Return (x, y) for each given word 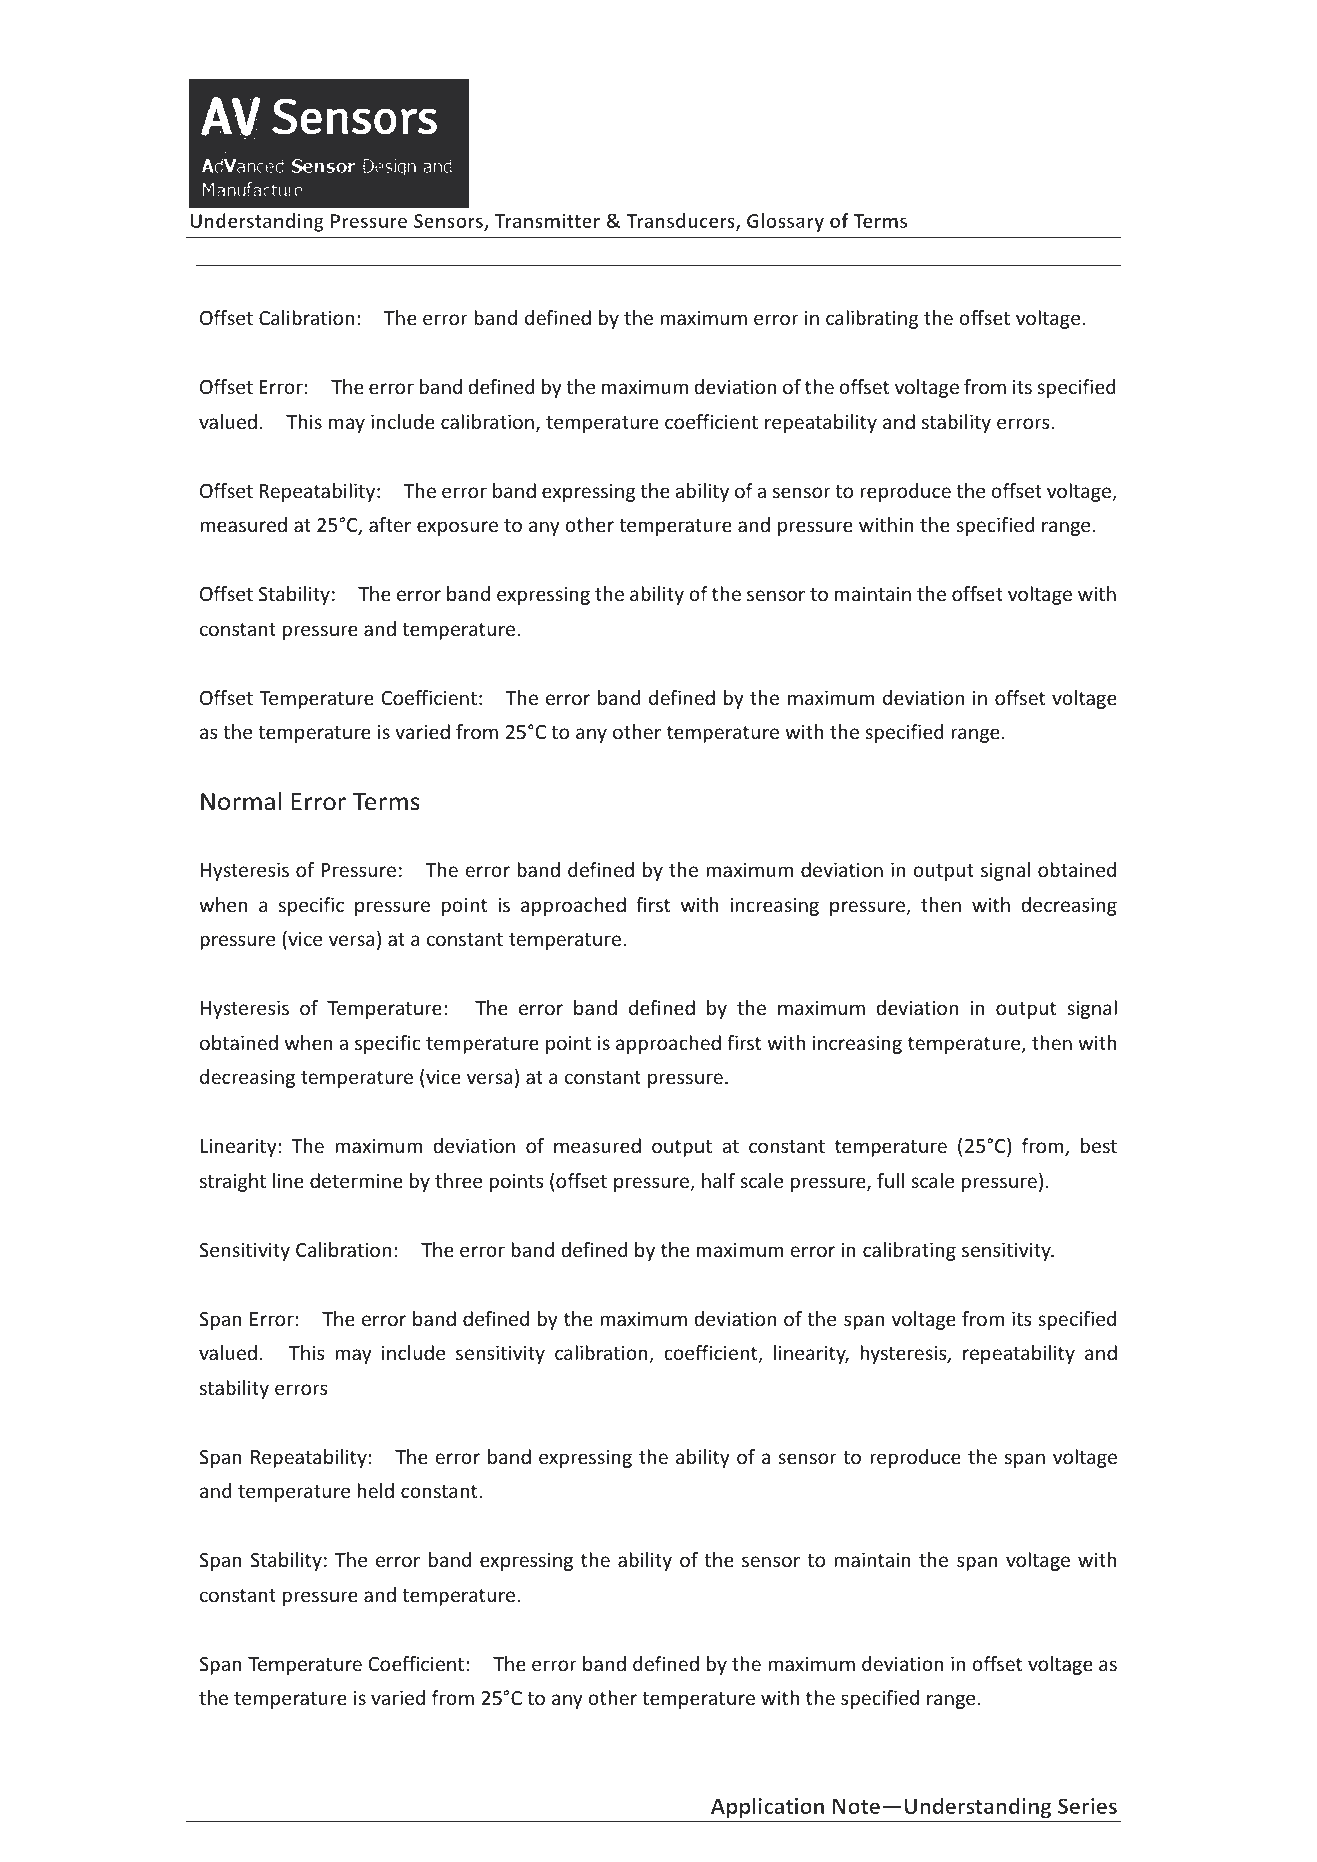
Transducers (681, 222)
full (890, 1180)
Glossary (785, 222)
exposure (457, 528)
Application (767, 1807)
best (1099, 1145)
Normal (241, 801)
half (718, 1180)
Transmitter (547, 220)
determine (356, 1180)
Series (1087, 1806)
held (375, 1490)
